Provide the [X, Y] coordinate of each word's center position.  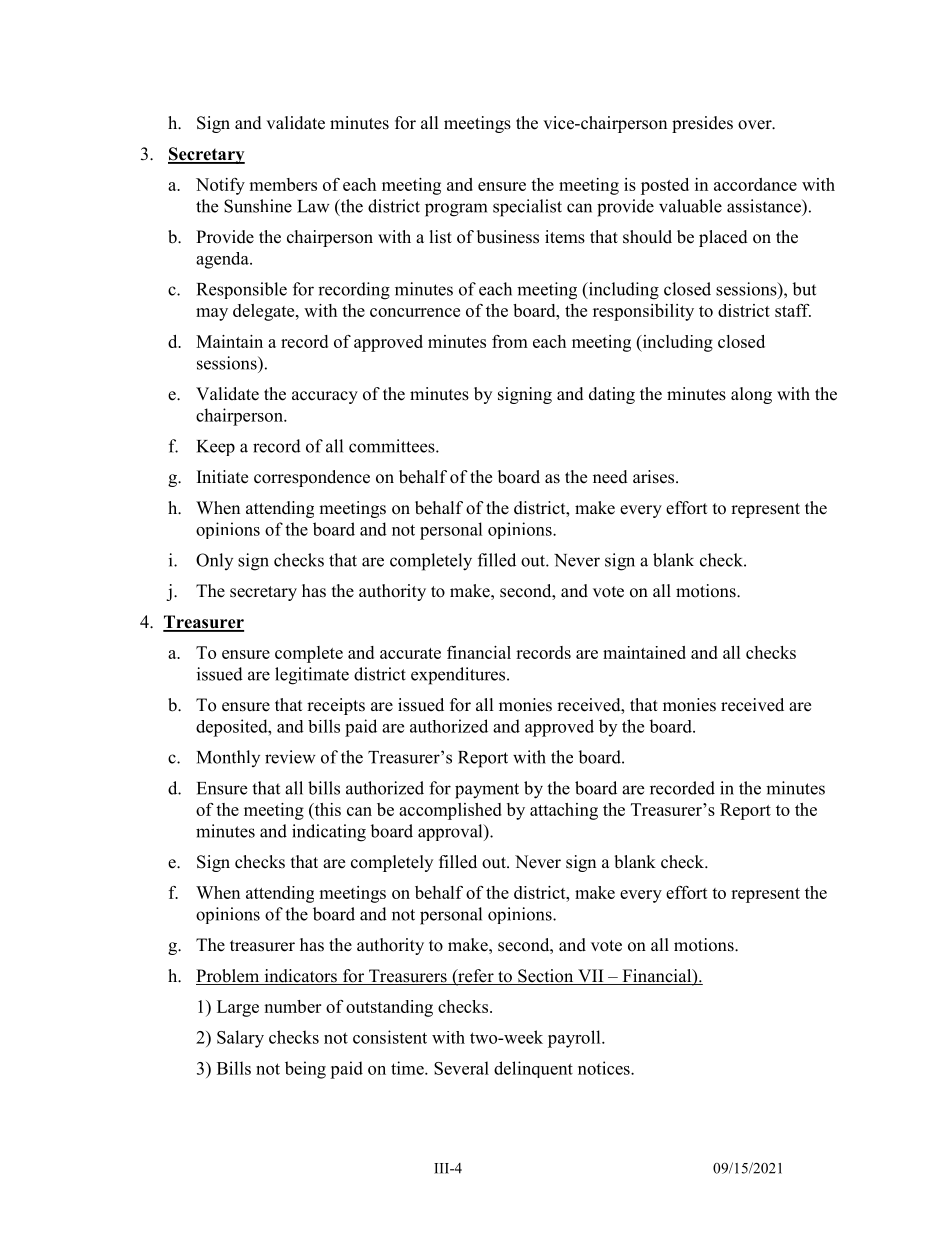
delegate [265, 312]
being [305, 1070]
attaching [564, 811]
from [510, 341]
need [610, 477]
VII [591, 977]
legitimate [312, 676]
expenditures [459, 676]
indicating [329, 833]
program [456, 210]
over [756, 125]
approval [451, 832]
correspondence [312, 478]
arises [655, 477]
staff [793, 310]
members [283, 184]
